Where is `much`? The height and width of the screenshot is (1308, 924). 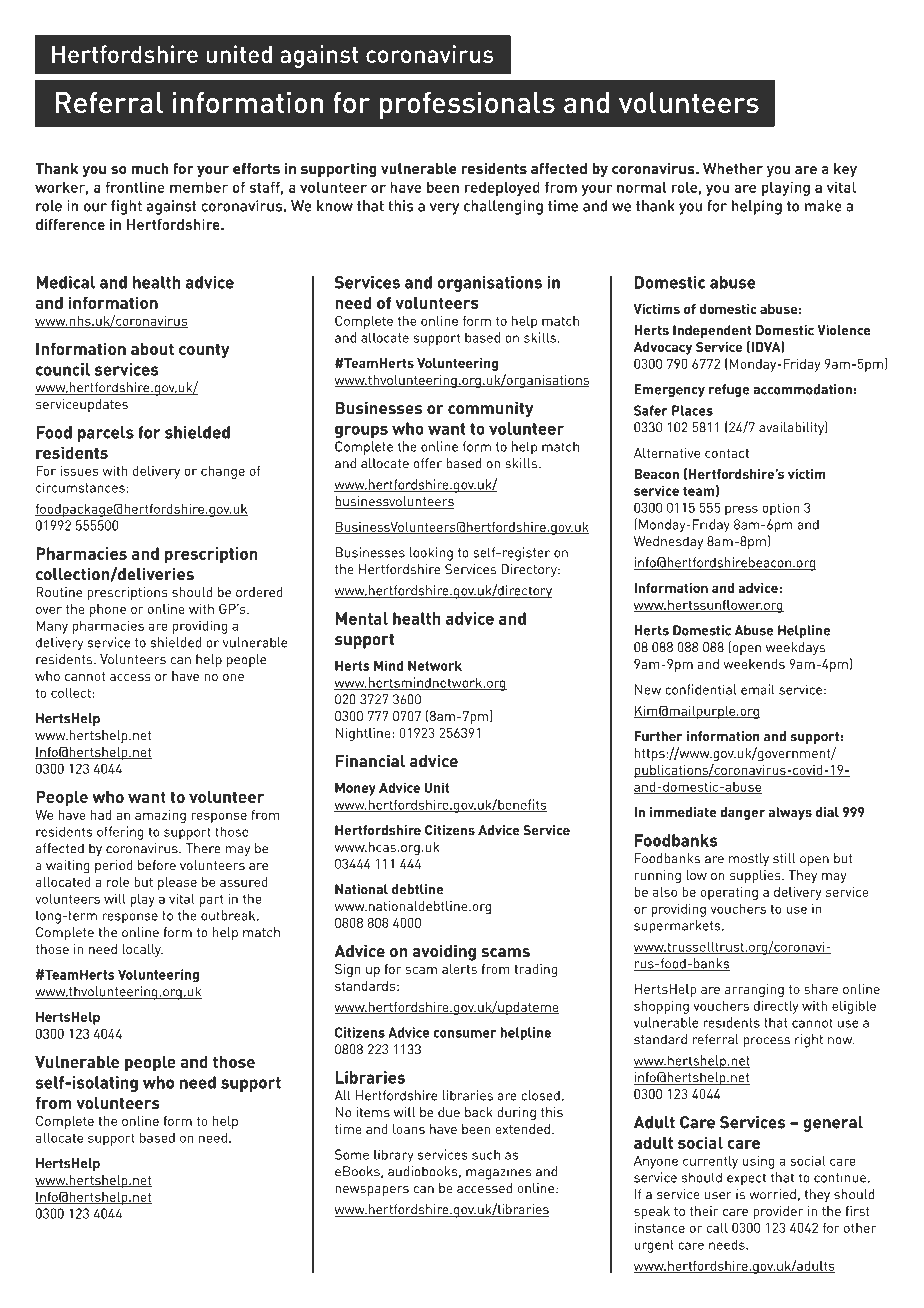 much is located at coordinates (150, 168).
